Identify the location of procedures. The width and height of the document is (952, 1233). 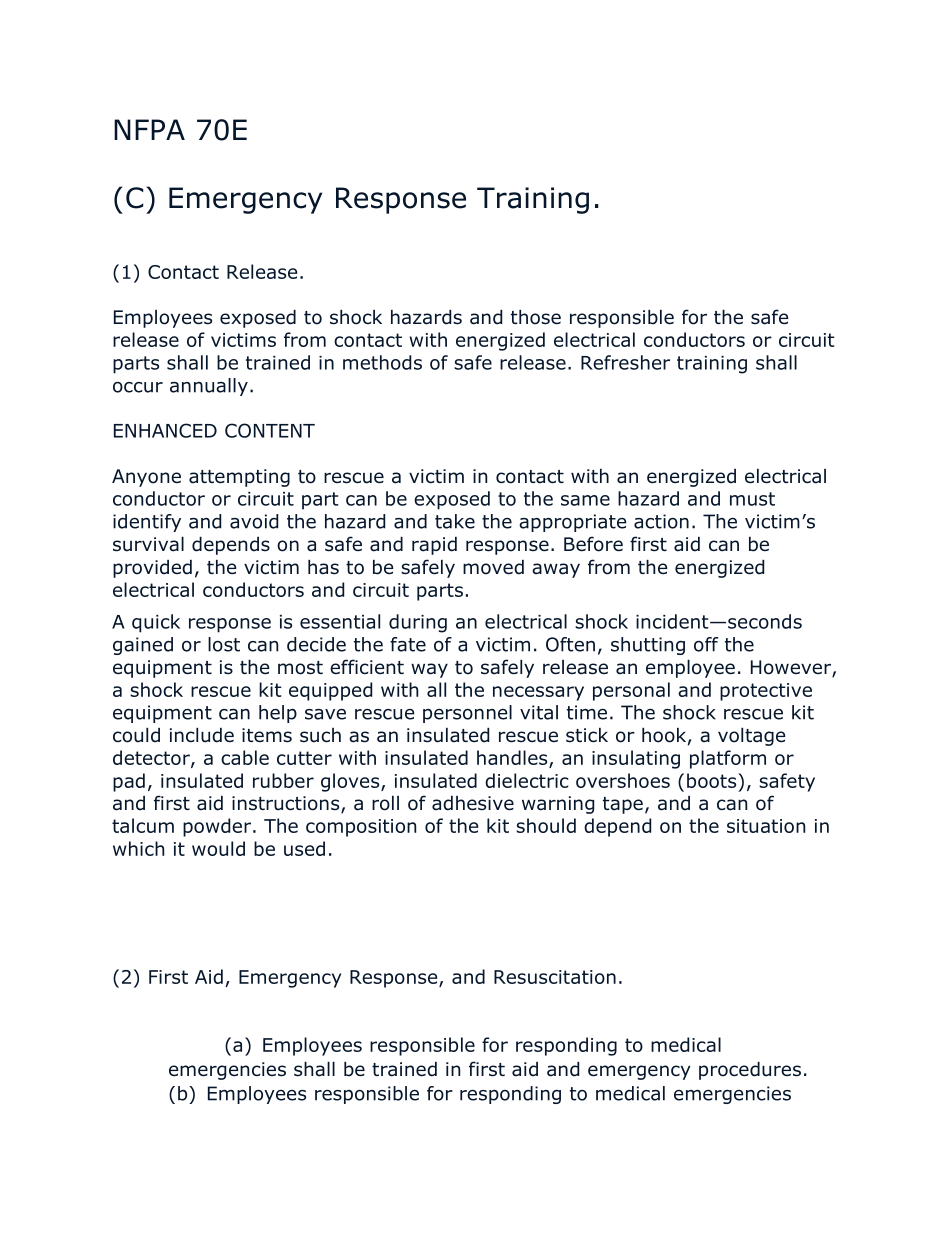
(750, 1071).
